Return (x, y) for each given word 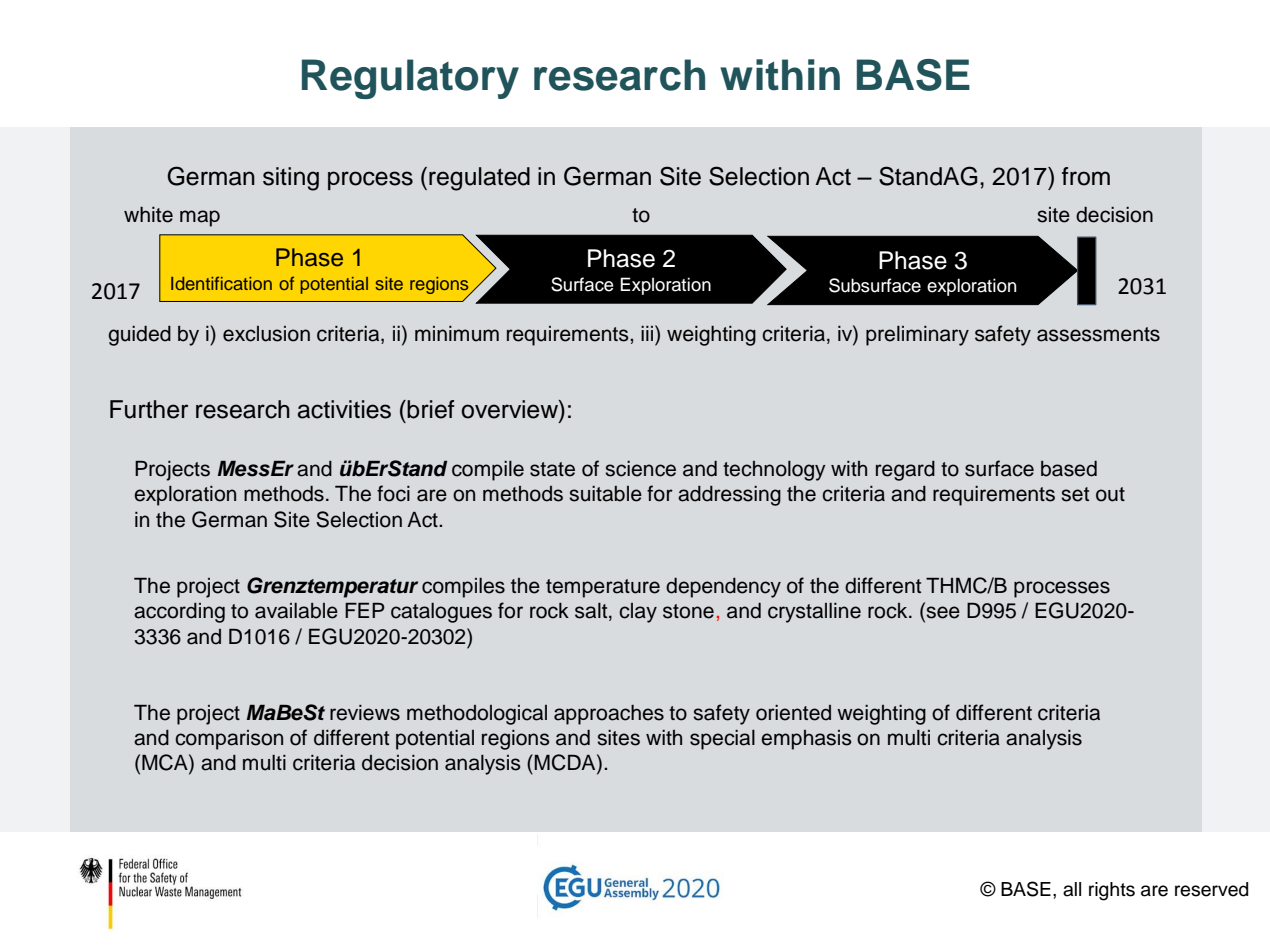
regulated (479, 179)
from (1086, 176)
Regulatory (410, 79)
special (722, 740)
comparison (229, 740)
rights (1112, 891)
